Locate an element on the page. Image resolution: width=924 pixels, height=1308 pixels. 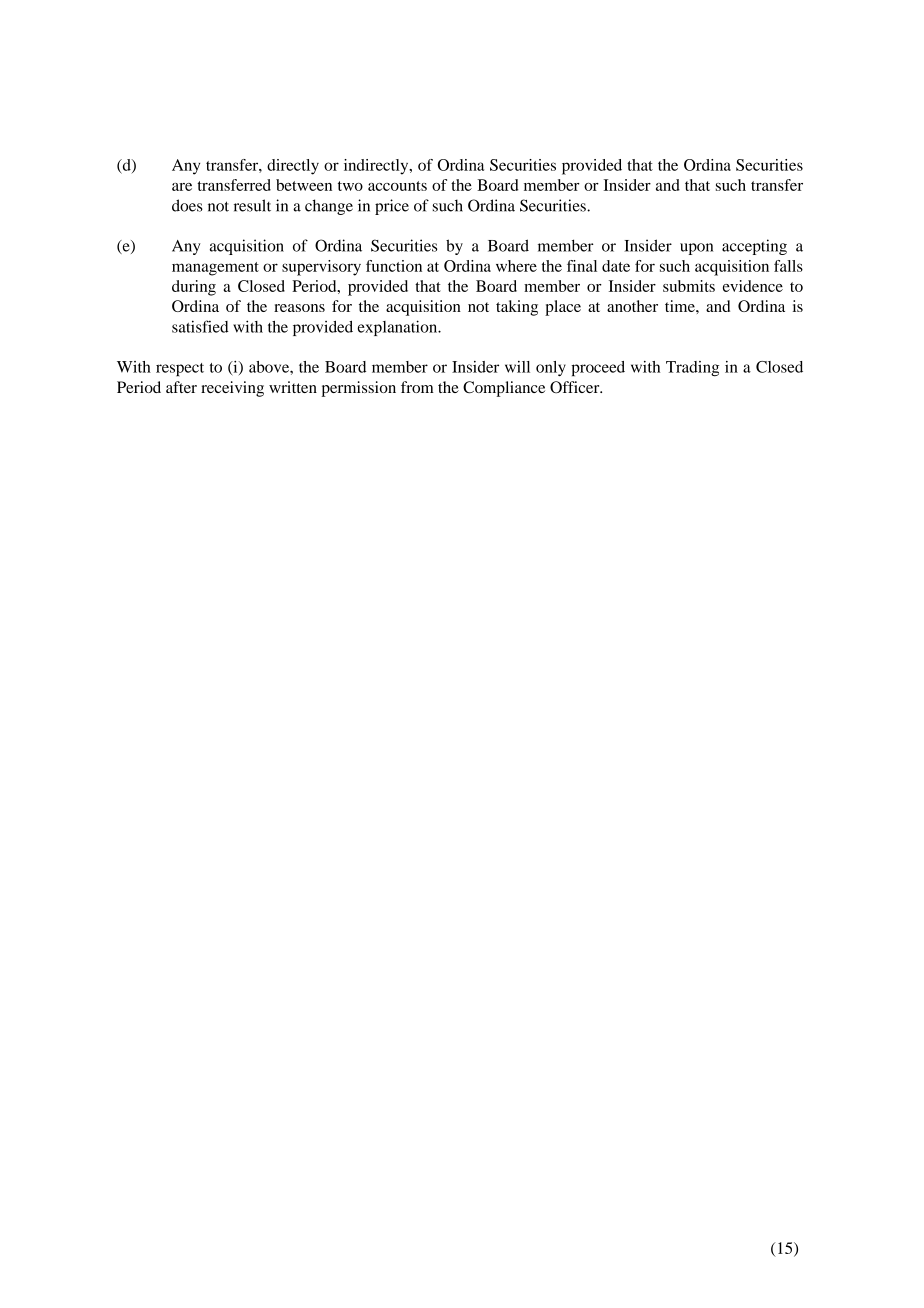
accepting is located at coordinates (754, 247).
